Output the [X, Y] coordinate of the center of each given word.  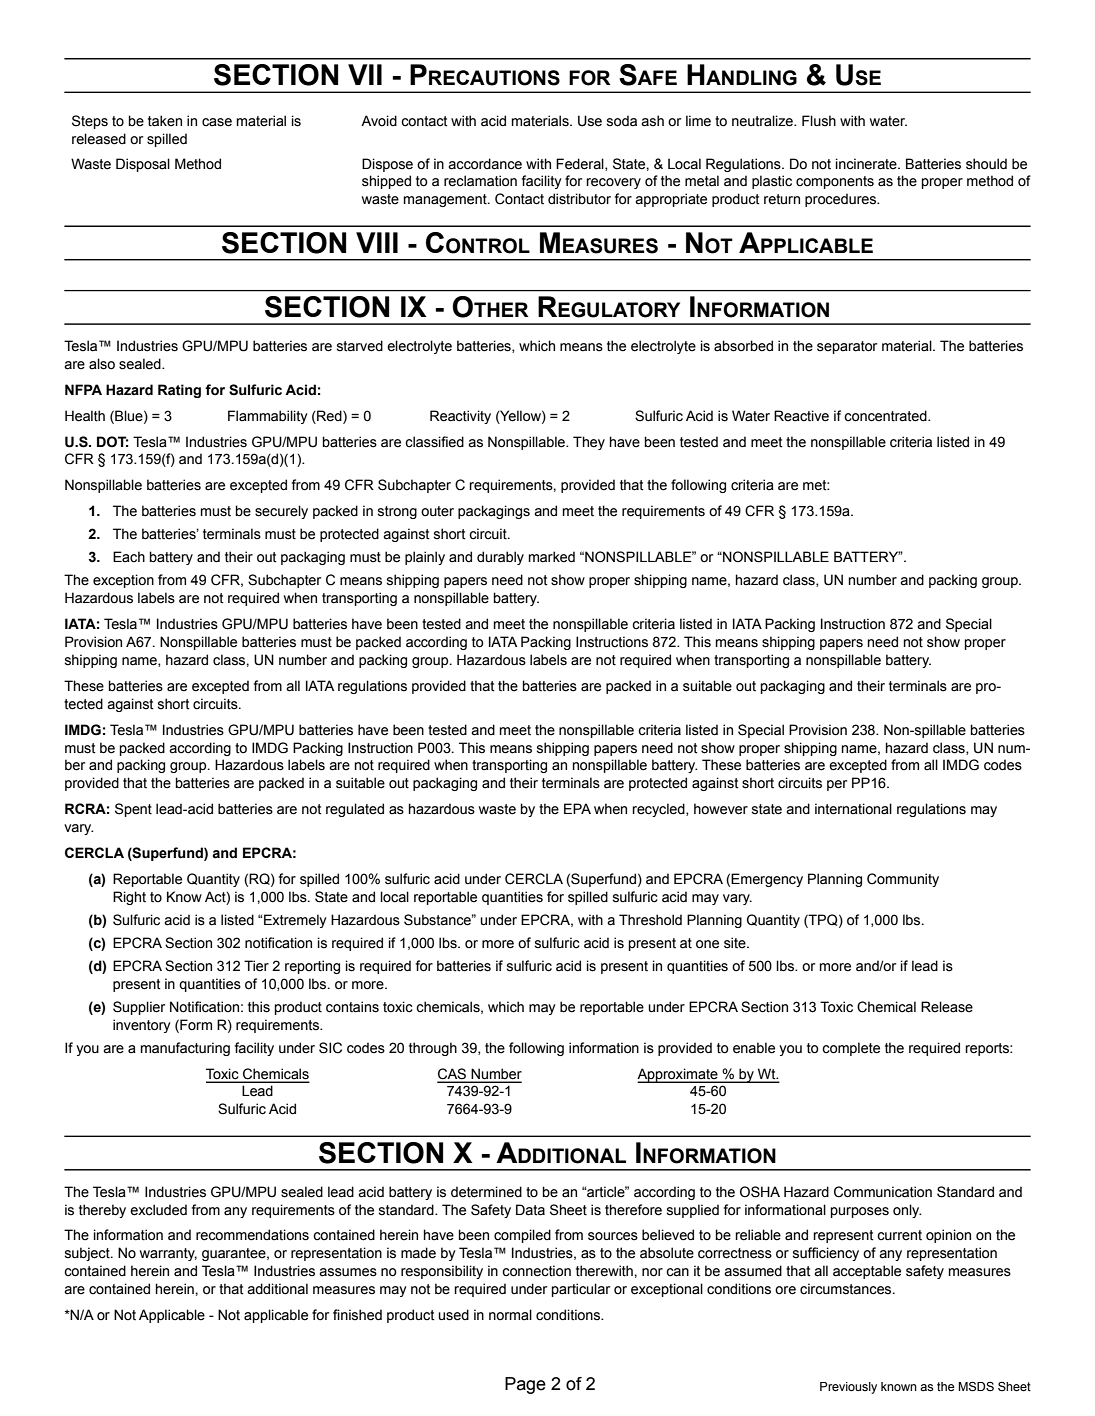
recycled [659, 810]
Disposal [143, 165]
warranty [168, 1254]
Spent [133, 810]
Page [525, 1385]
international [853, 809]
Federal [581, 164]
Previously [848, 1388]
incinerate [867, 164]
